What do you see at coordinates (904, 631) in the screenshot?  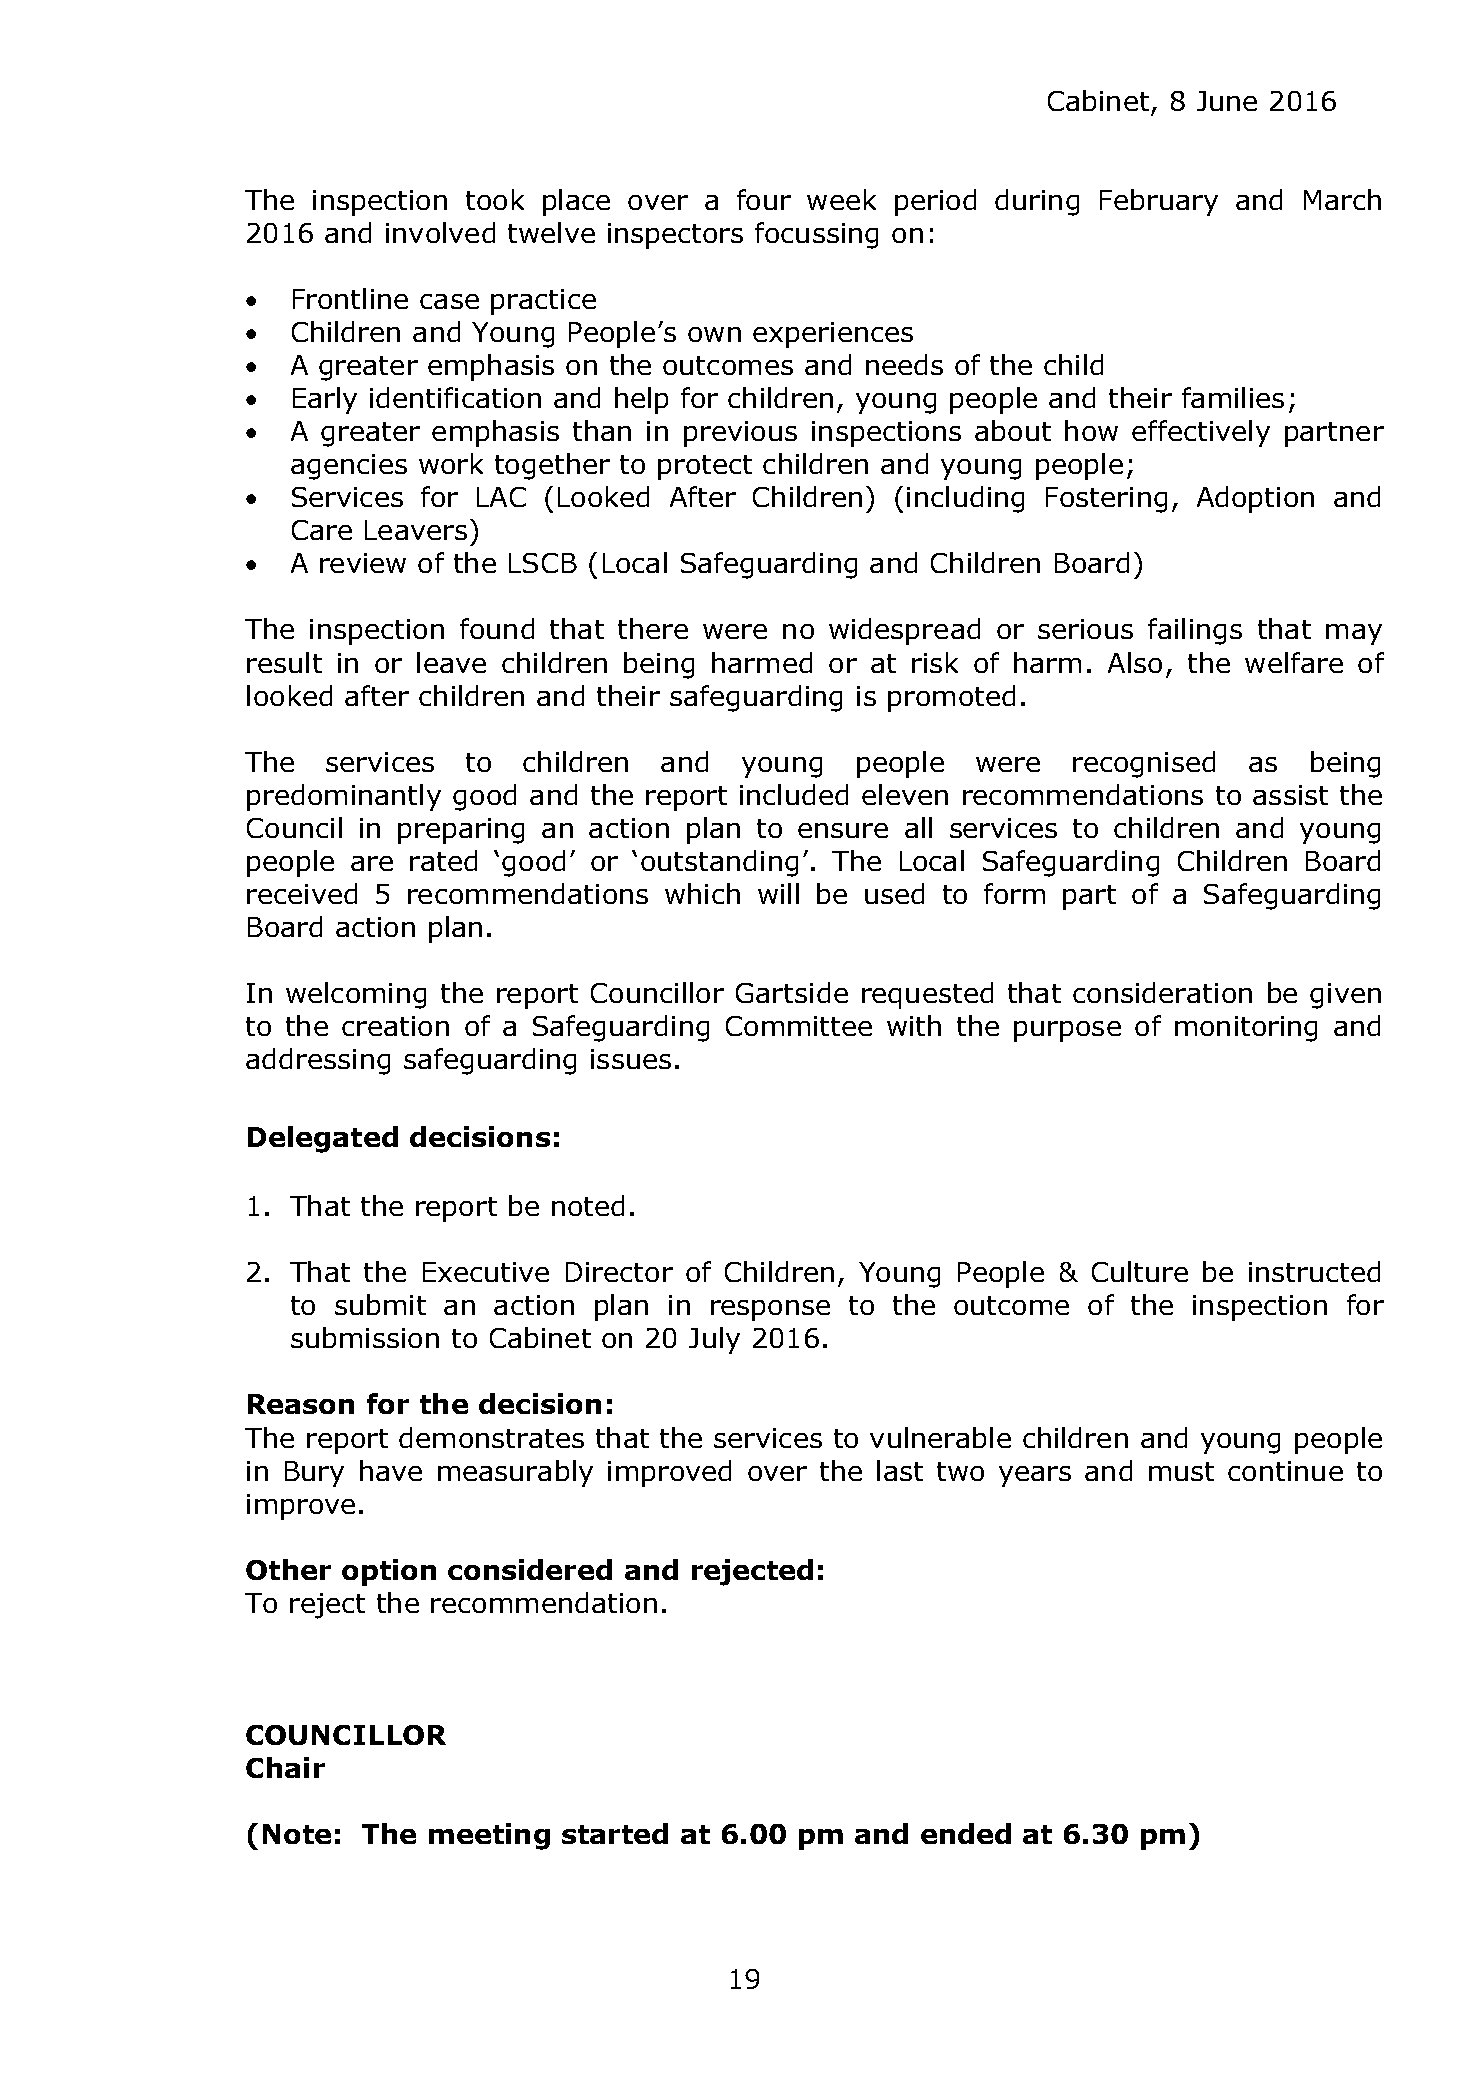 I see `widespread` at bounding box center [904, 631].
